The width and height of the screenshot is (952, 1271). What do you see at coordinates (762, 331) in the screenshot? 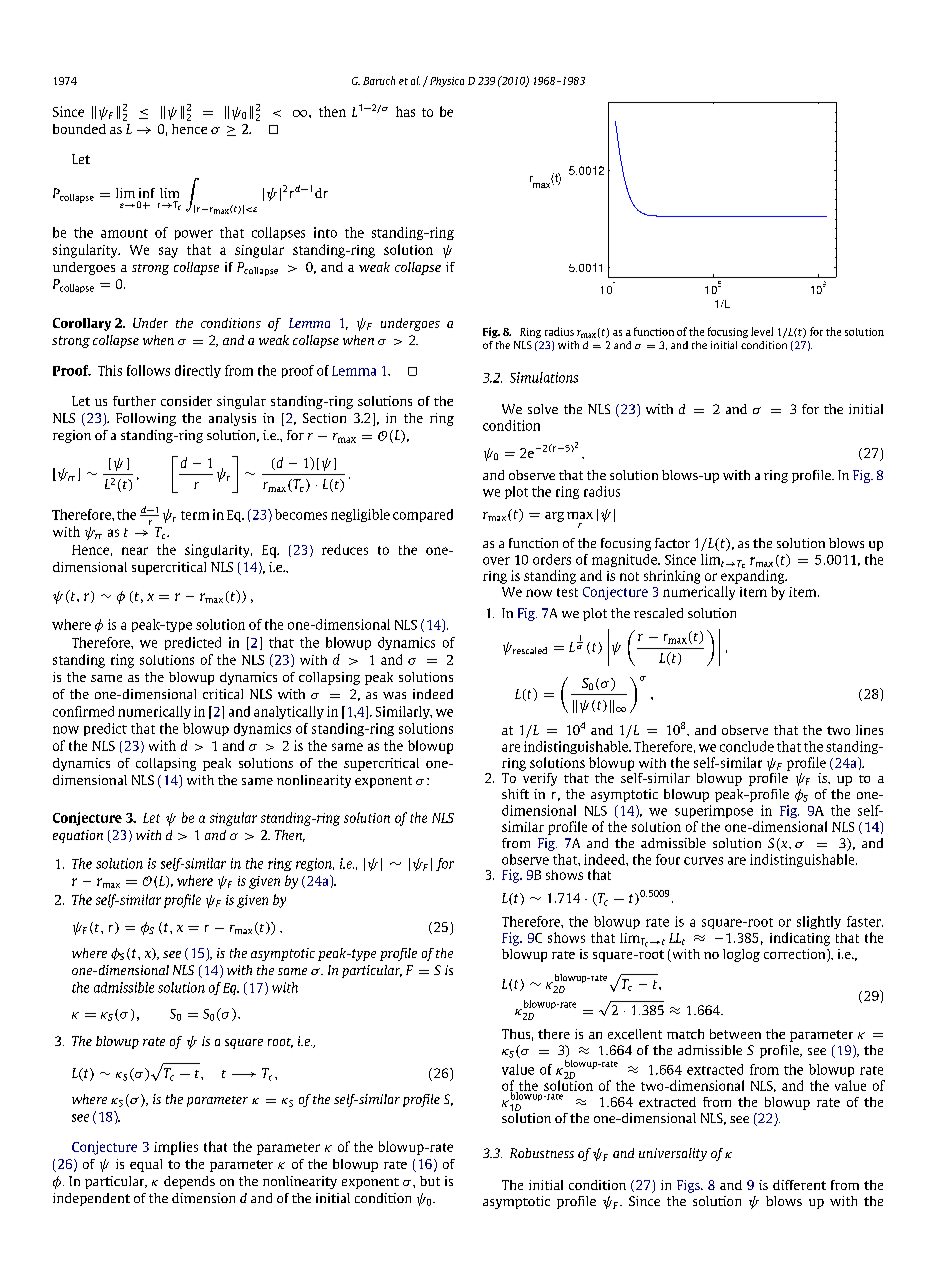
I see `level` at bounding box center [762, 331].
